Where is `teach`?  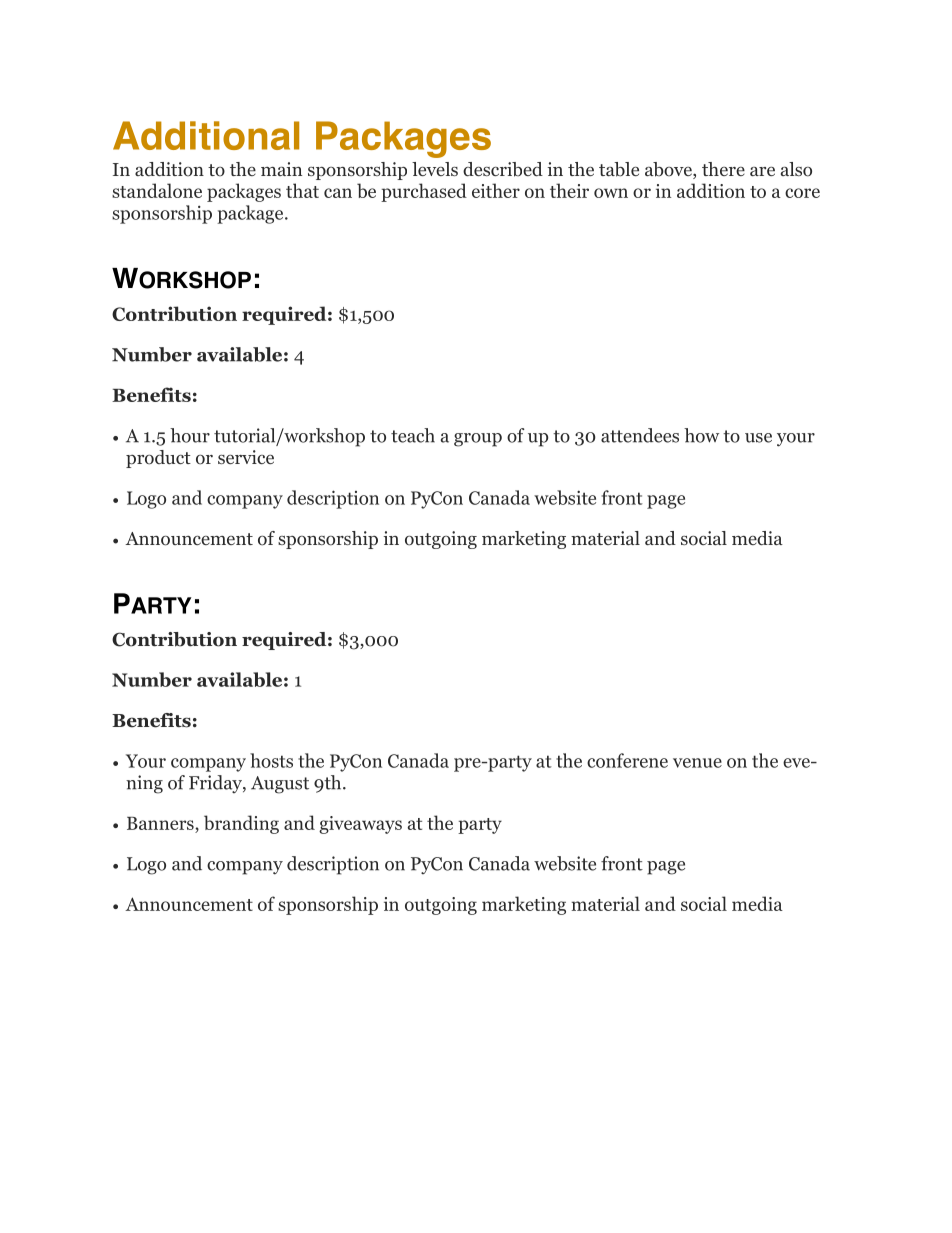
teach is located at coordinates (413, 435).
